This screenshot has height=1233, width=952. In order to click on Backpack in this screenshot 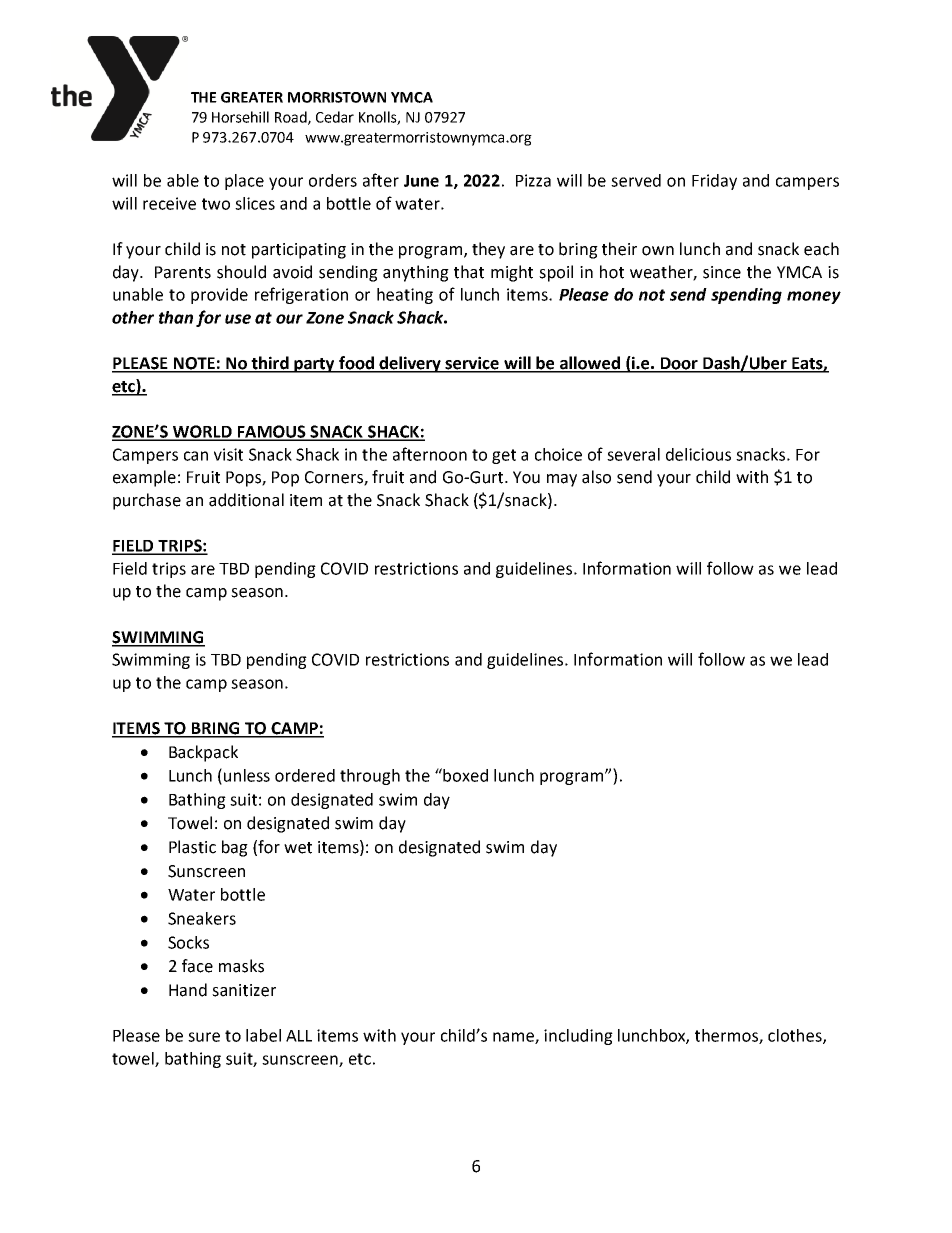, I will do `click(203, 753)`.
